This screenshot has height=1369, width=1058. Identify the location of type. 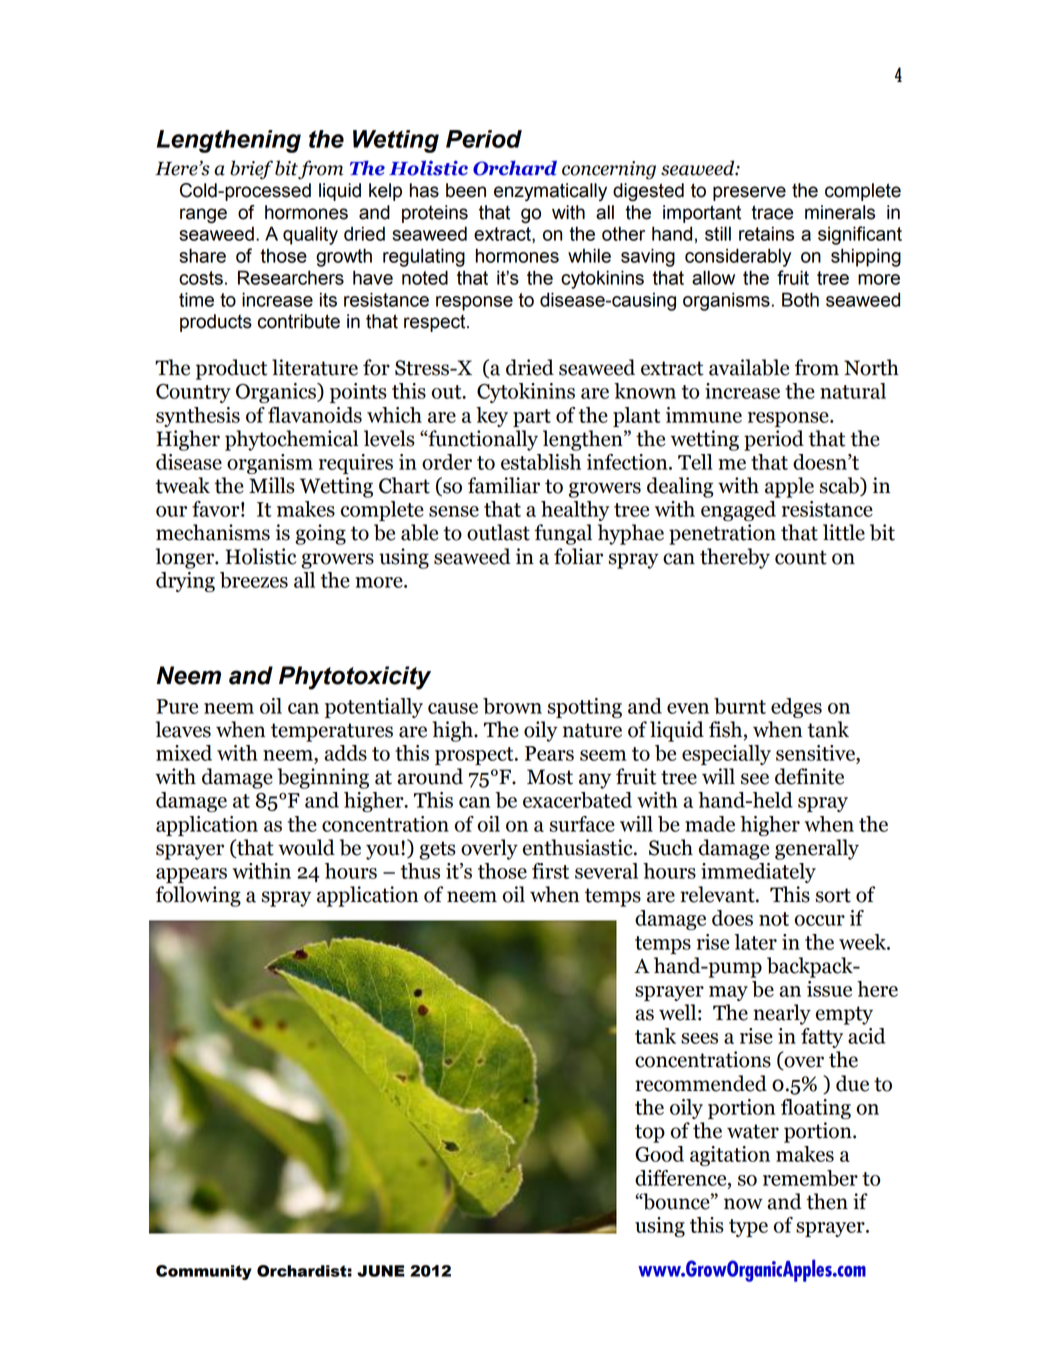
(748, 1228).
